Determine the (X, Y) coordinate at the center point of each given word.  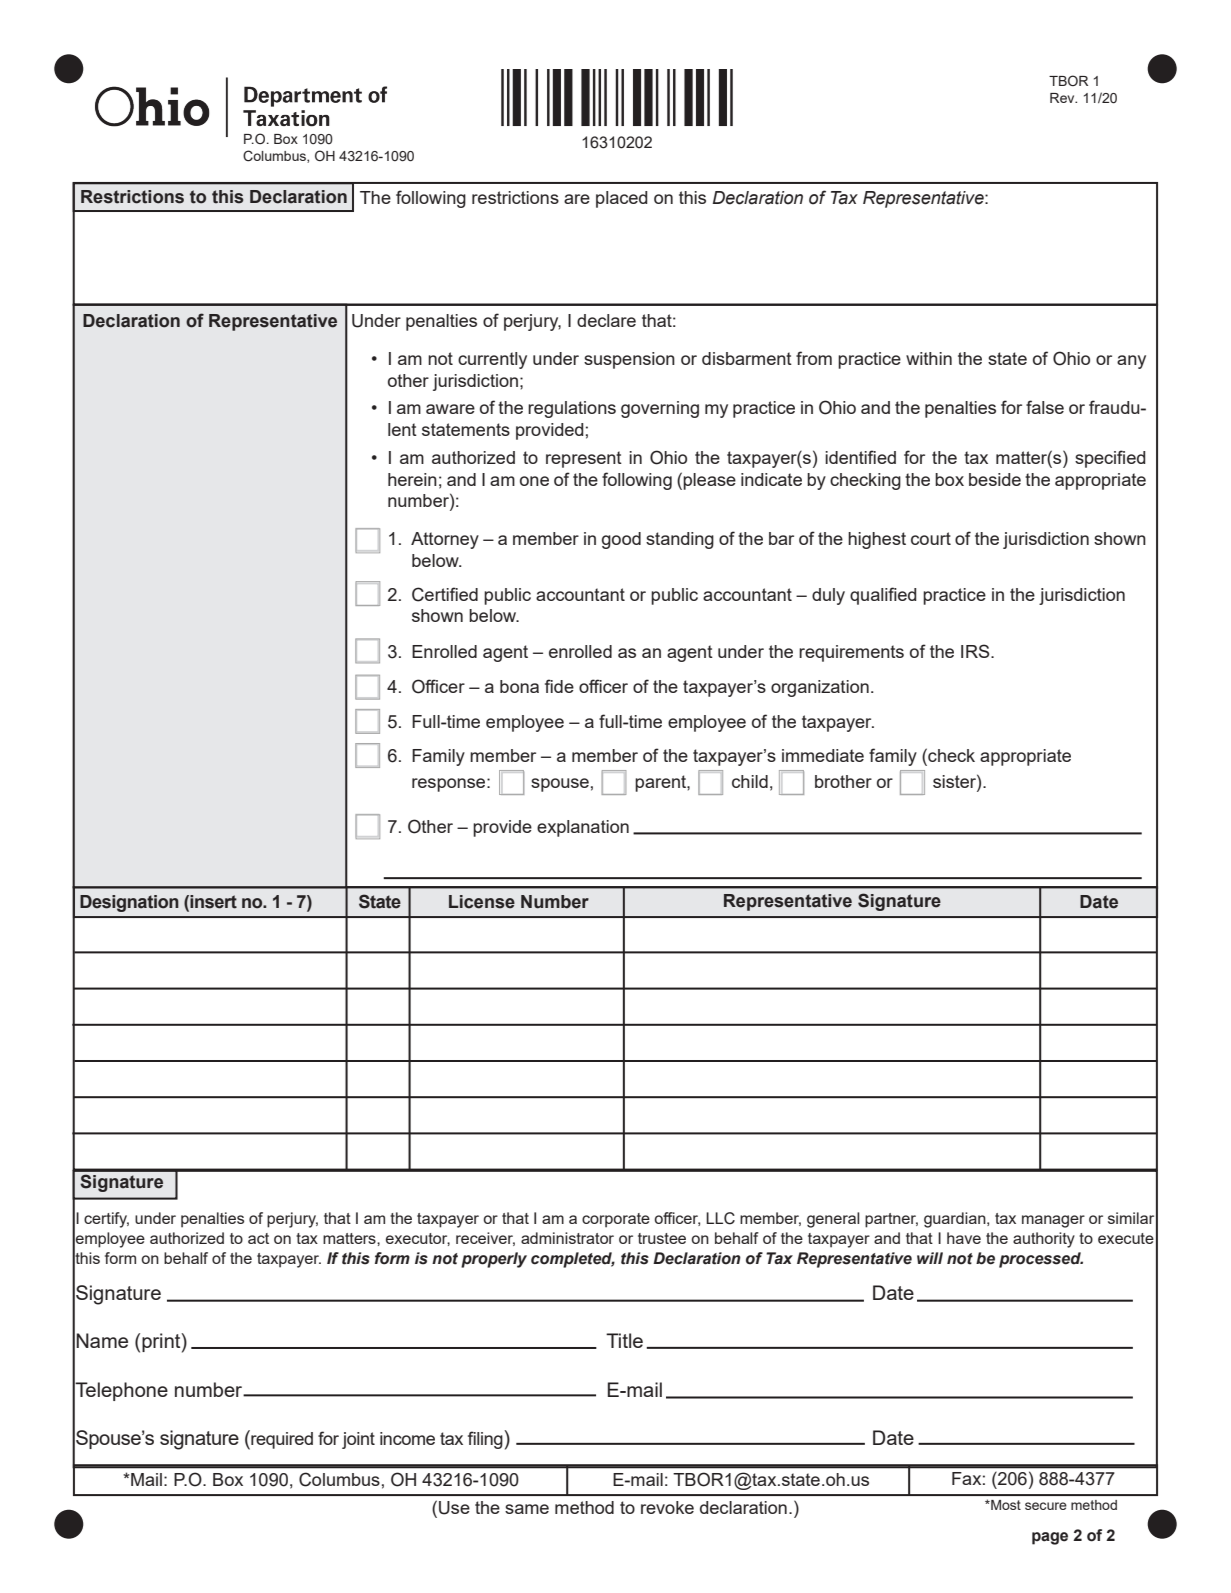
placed (622, 199)
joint (358, 1440)
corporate (616, 1220)
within (929, 358)
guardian (956, 1220)
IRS (976, 651)
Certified (445, 594)
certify (106, 1220)
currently (492, 360)
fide (559, 686)
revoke (667, 1507)
